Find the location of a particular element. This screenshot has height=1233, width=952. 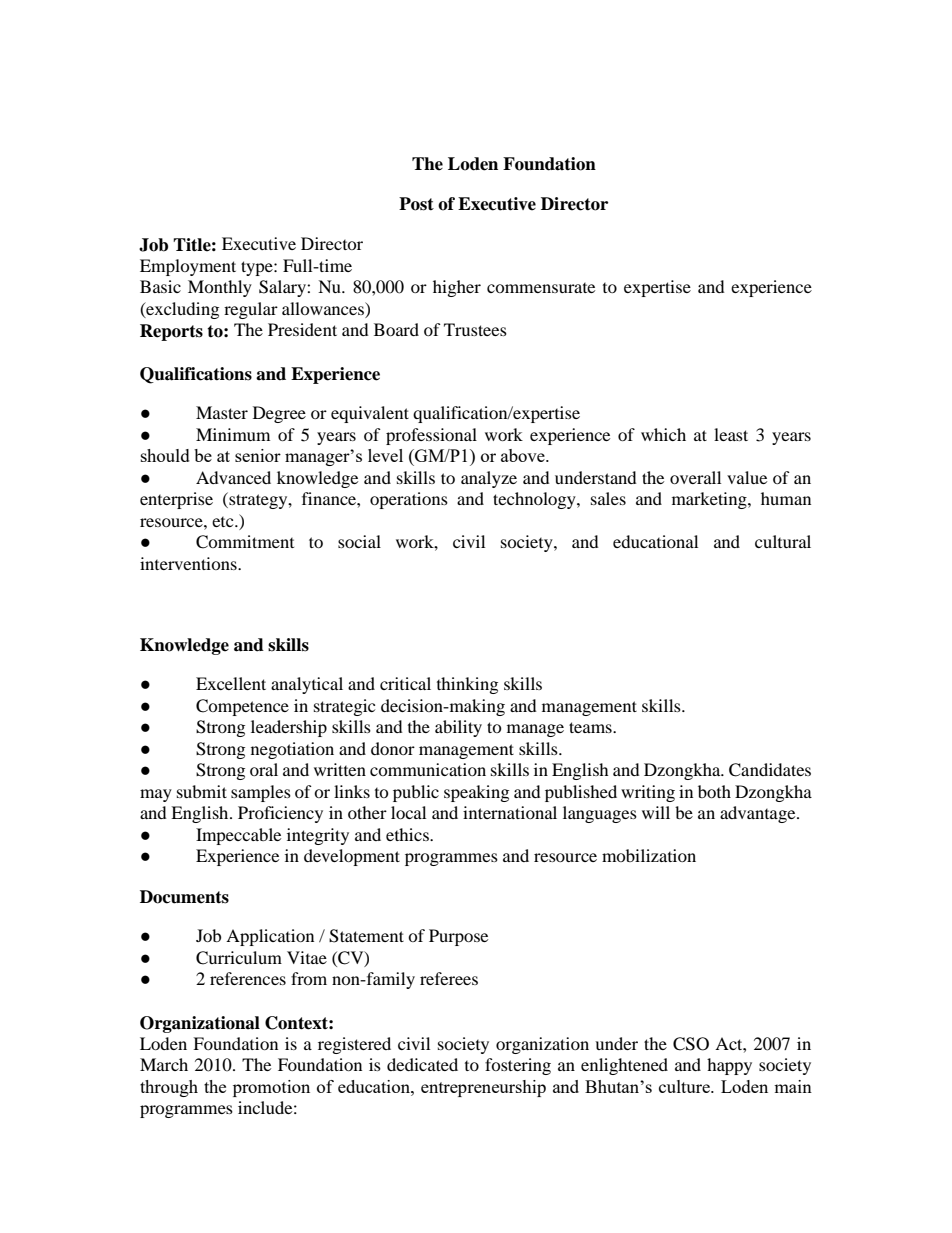

Post is located at coordinates (416, 204).
